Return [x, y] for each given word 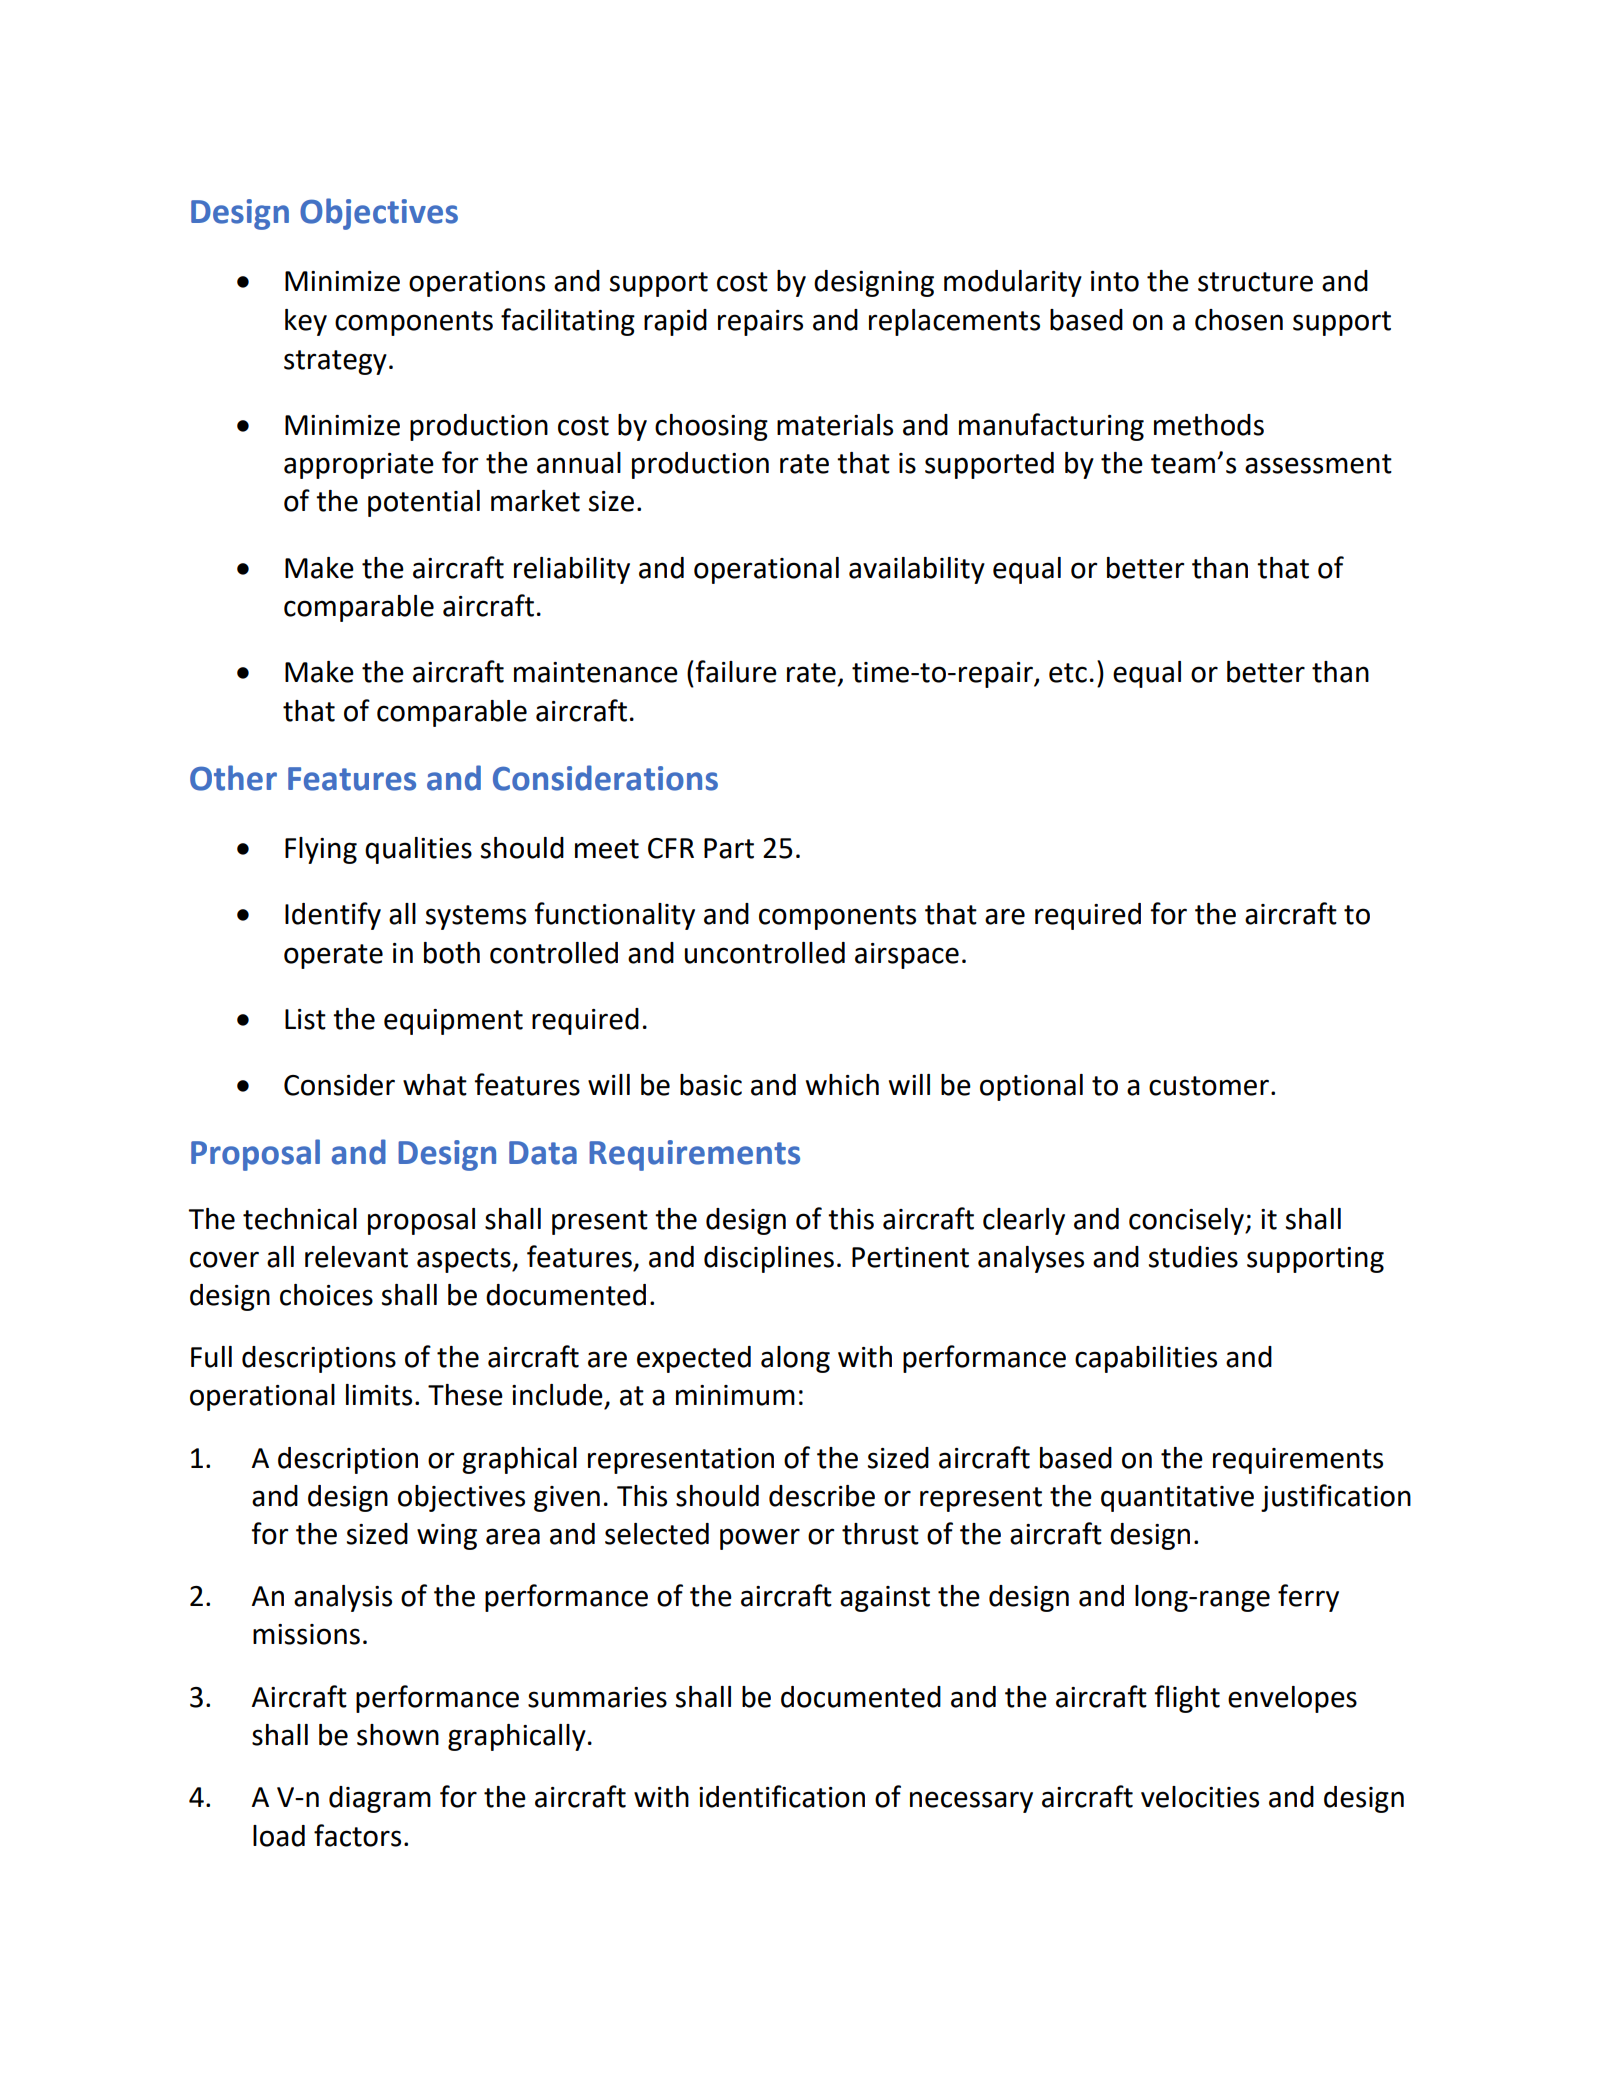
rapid [675, 322]
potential [424, 503]
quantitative [1177, 1499]
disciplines [769, 1259]
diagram [380, 1799]
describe [822, 1496]
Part [729, 848]
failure [736, 671]
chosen [1239, 320]
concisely [1187, 1221]
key [306, 322]
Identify [333, 916]
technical [300, 1219]
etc [1068, 673]
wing [447, 1537]
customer [1209, 1086]
